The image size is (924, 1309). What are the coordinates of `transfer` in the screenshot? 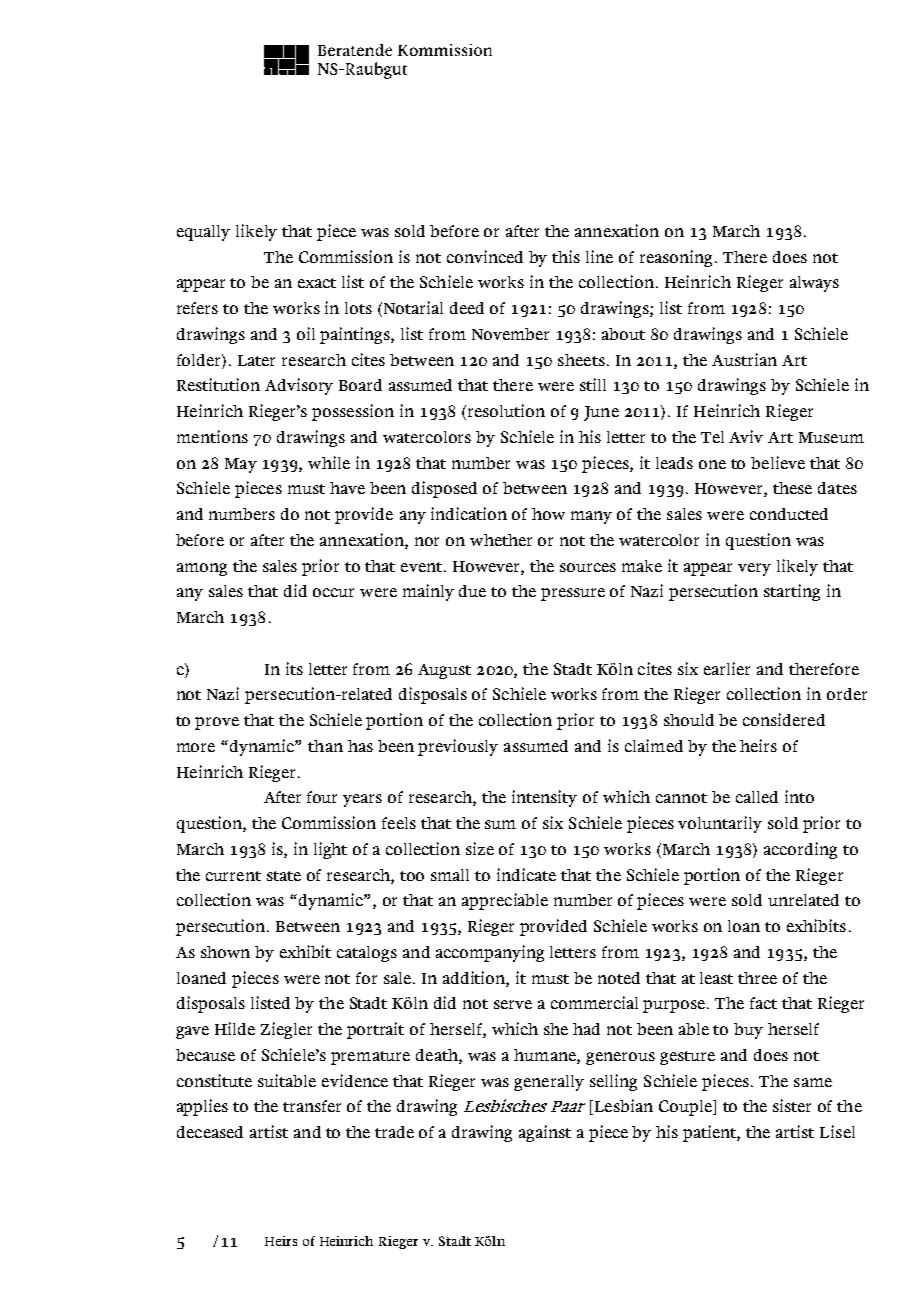 It's located at (312, 1106).
